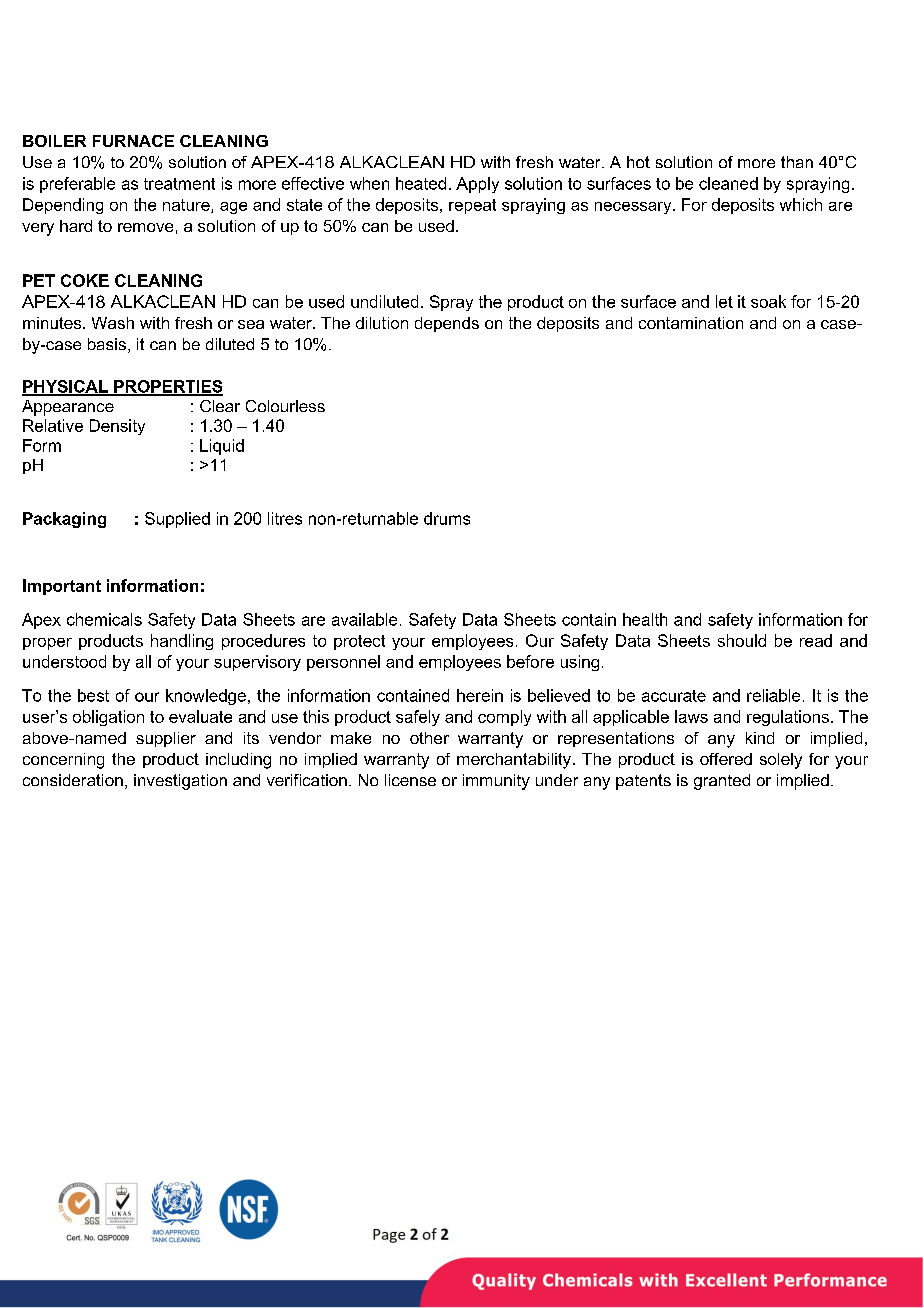  I want to click on drums, so click(447, 518).
